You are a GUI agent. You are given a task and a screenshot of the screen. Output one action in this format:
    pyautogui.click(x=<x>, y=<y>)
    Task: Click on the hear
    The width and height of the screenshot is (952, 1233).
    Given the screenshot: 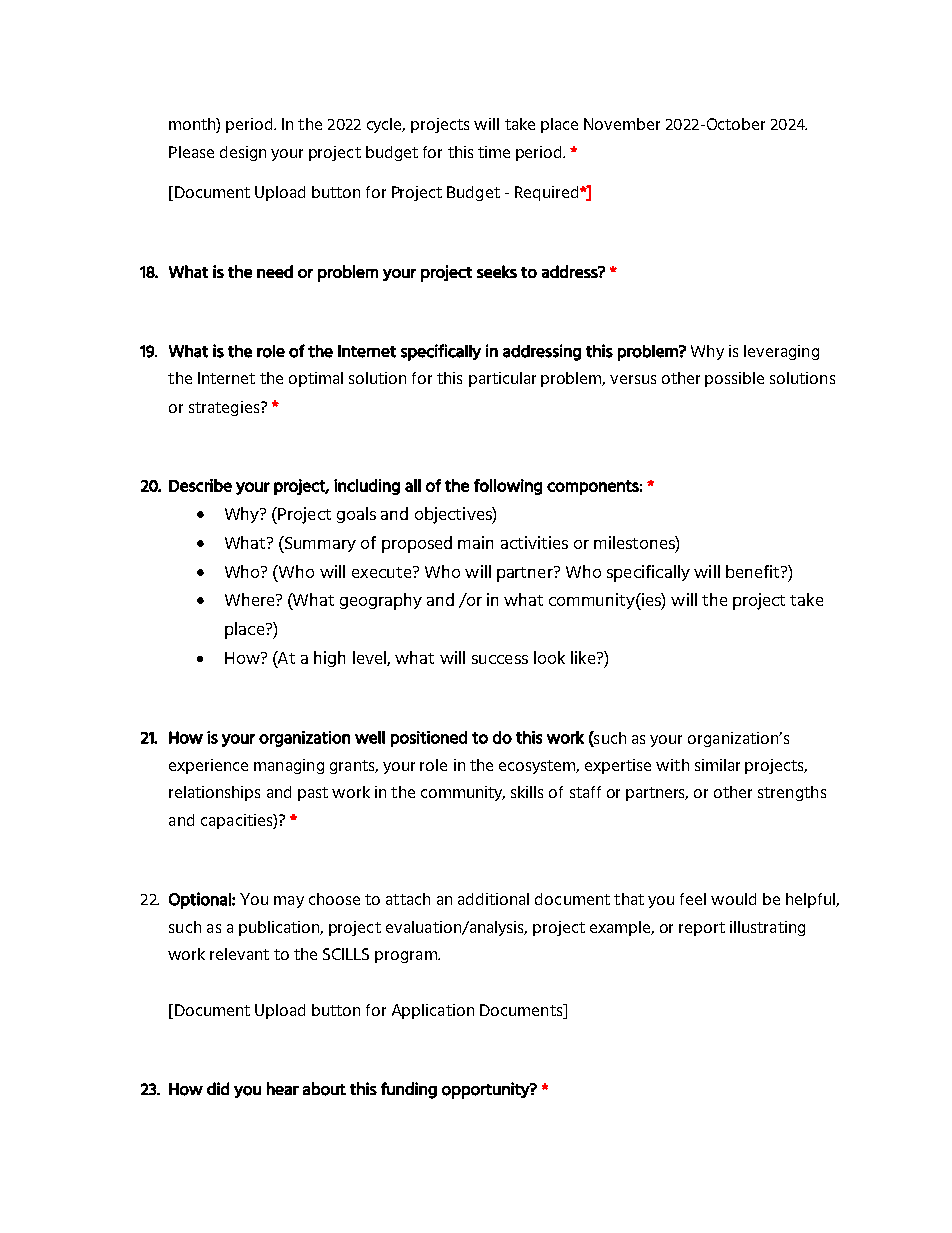 What is the action you would take?
    pyautogui.click(x=283, y=1088)
